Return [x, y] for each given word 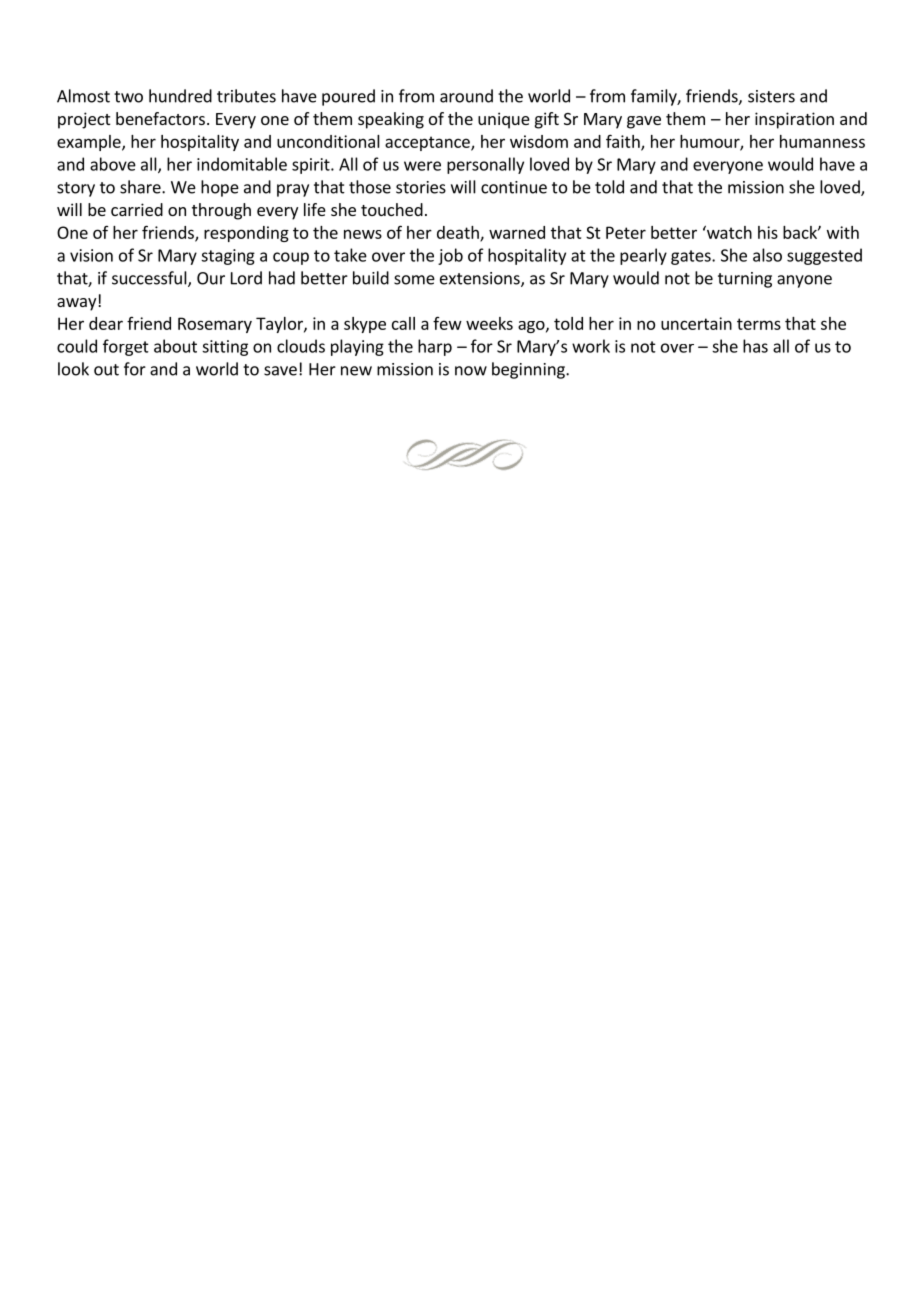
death [459, 233]
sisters [771, 96]
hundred [180, 96]
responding [246, 234]
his [768, 232]
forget [126, 347]
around [466, 96]
